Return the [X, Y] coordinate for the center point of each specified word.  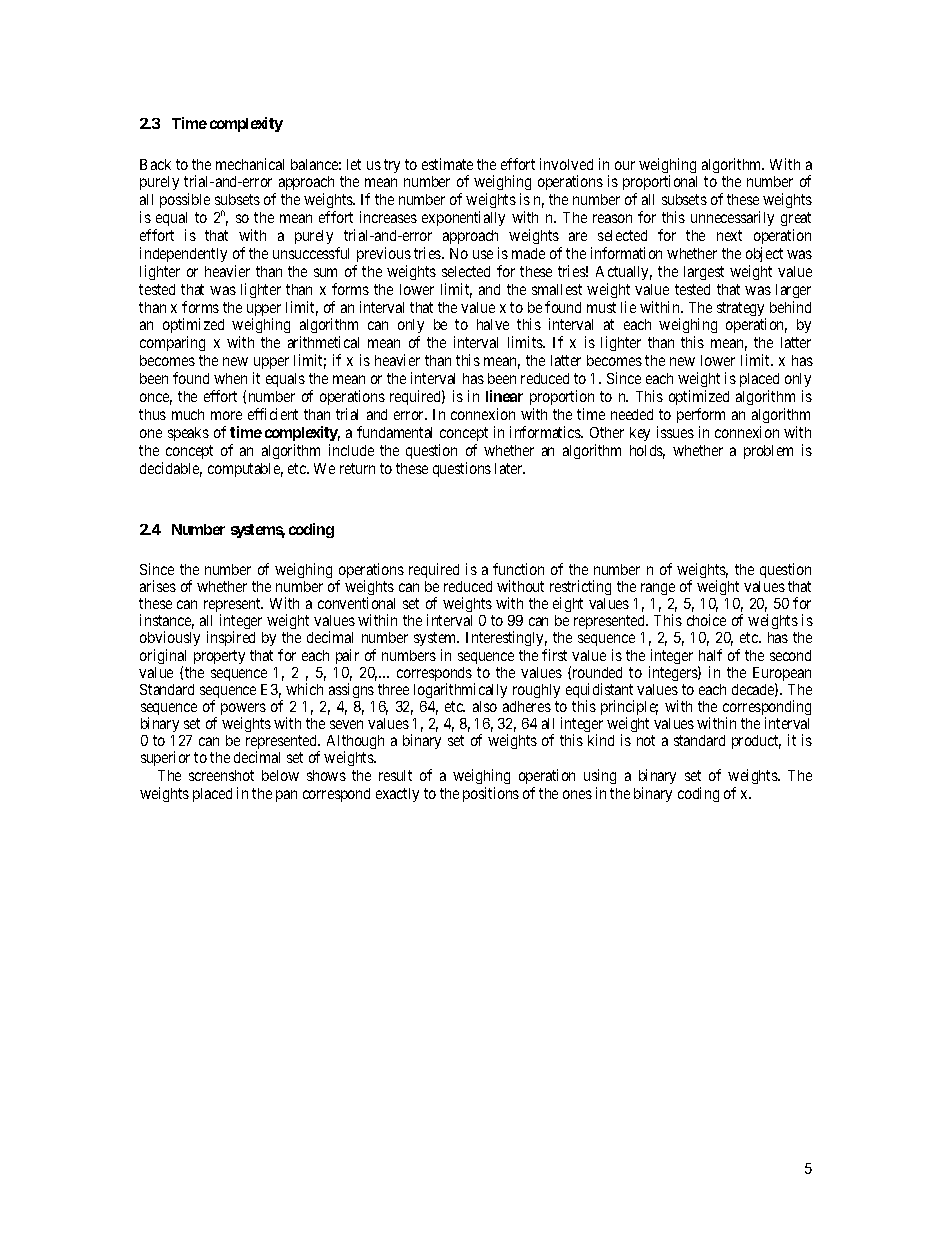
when [230, 378]
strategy [741, 310]
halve [493, 324]
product [756, 742]
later [510, 468]
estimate [447, 164]
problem [768, 452]
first [554, 655]
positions [491, 794]
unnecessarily [732, 218]
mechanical [250, 164]
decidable [171, 469]
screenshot [221, 775]
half [710, 655]
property [219, 657]
